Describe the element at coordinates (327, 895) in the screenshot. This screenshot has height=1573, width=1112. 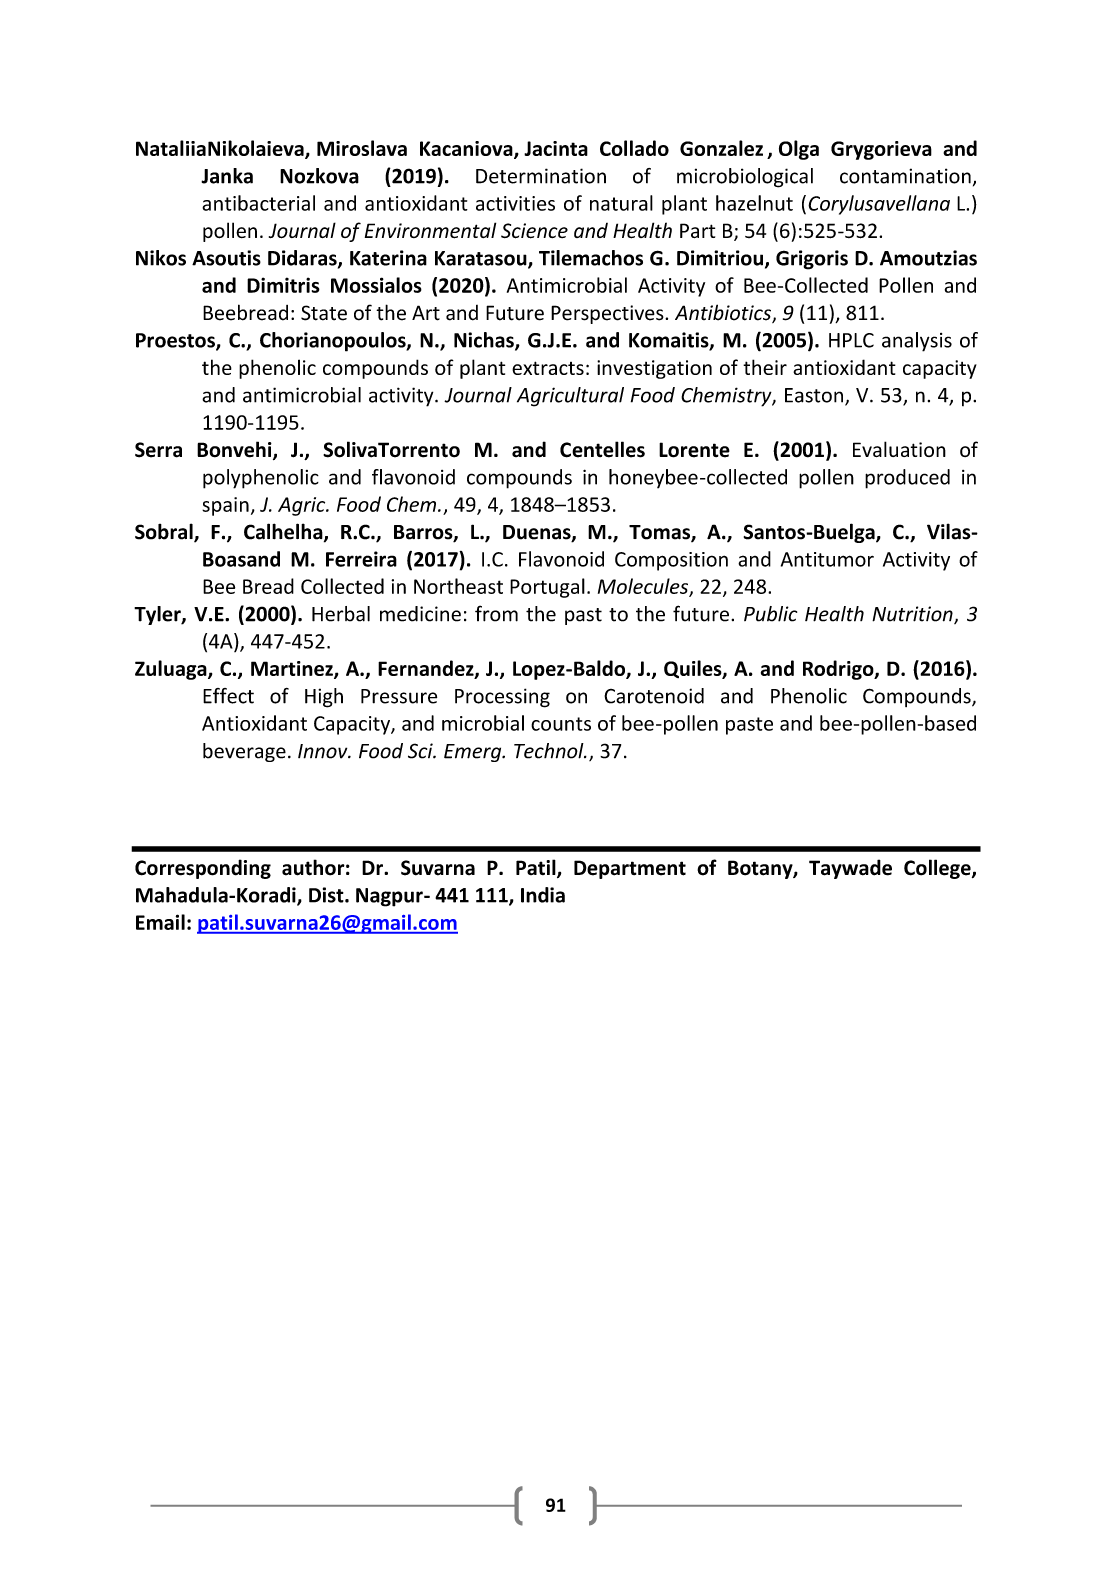
I see `Dist` at that location.
